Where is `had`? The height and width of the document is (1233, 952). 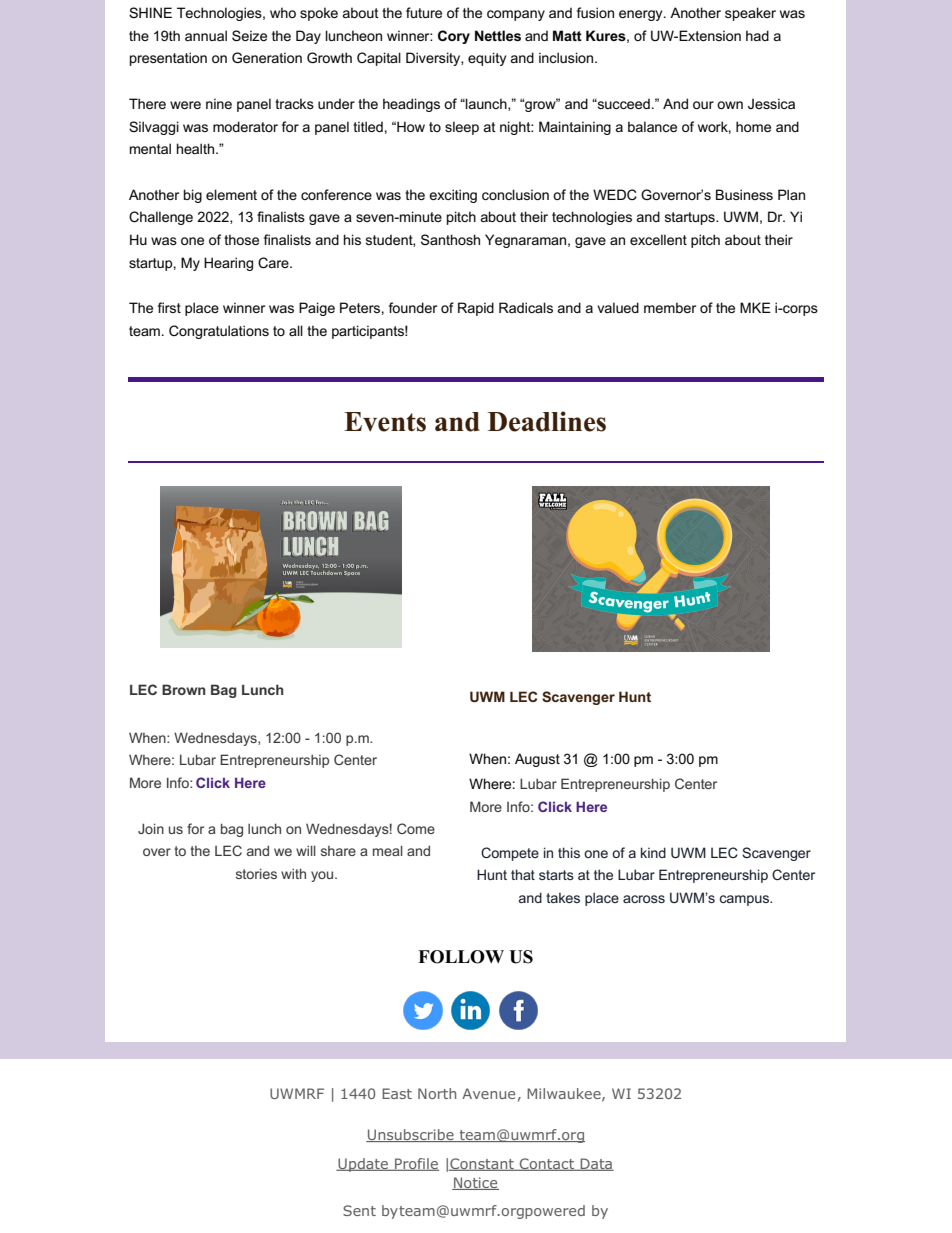 had is located at coordinates (757, 35).
